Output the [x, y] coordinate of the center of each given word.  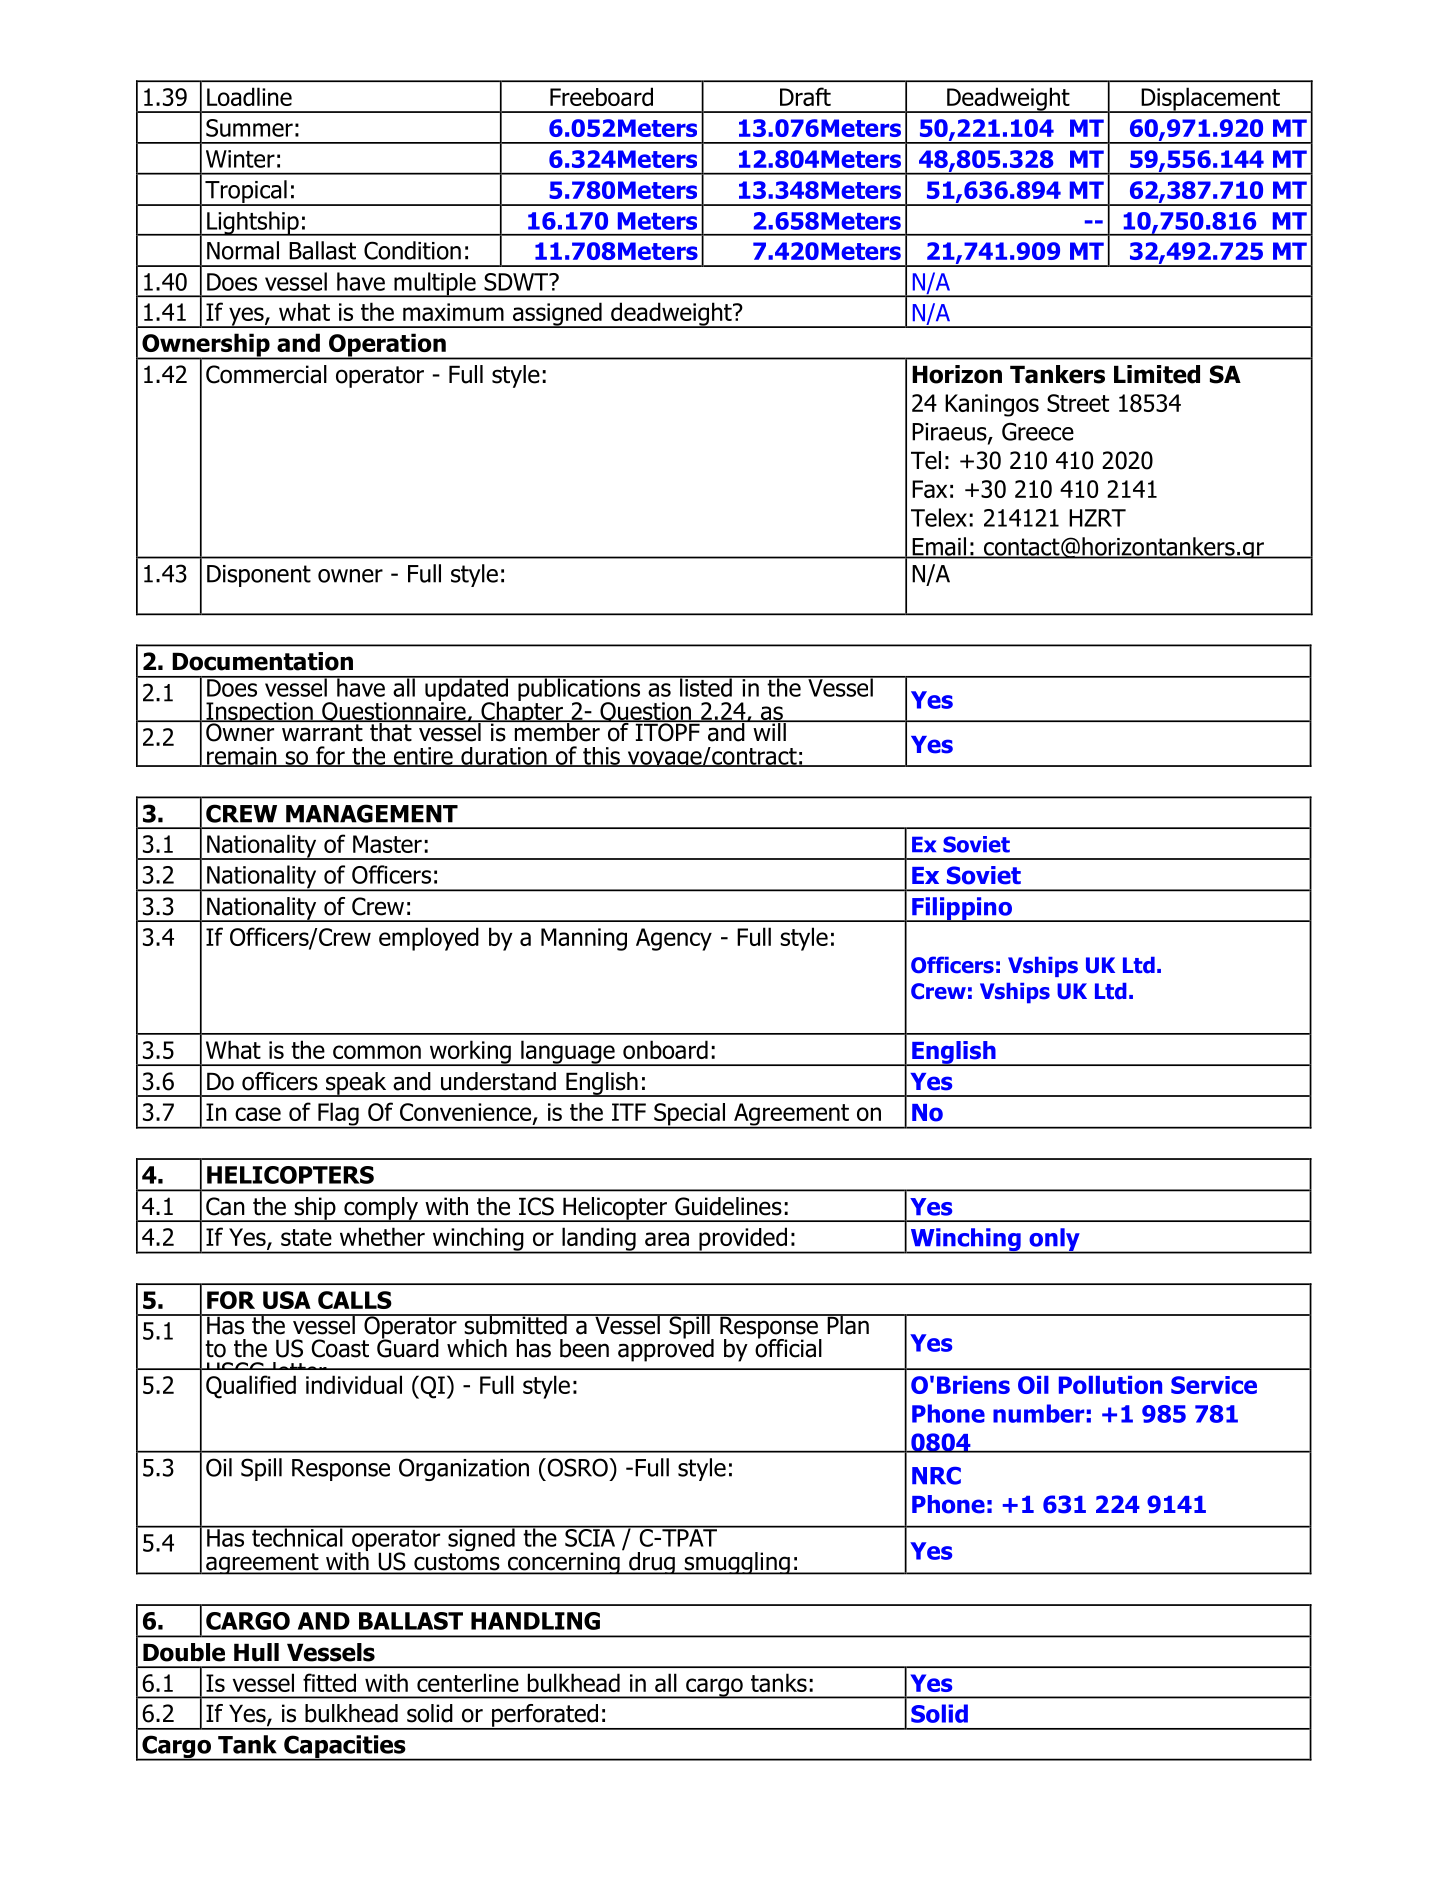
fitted [329, 1682]
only [1054, 1240]
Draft [805, 96]
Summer [249, 128]
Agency [674, 939]
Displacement [1210, 100]
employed [429, 939]
